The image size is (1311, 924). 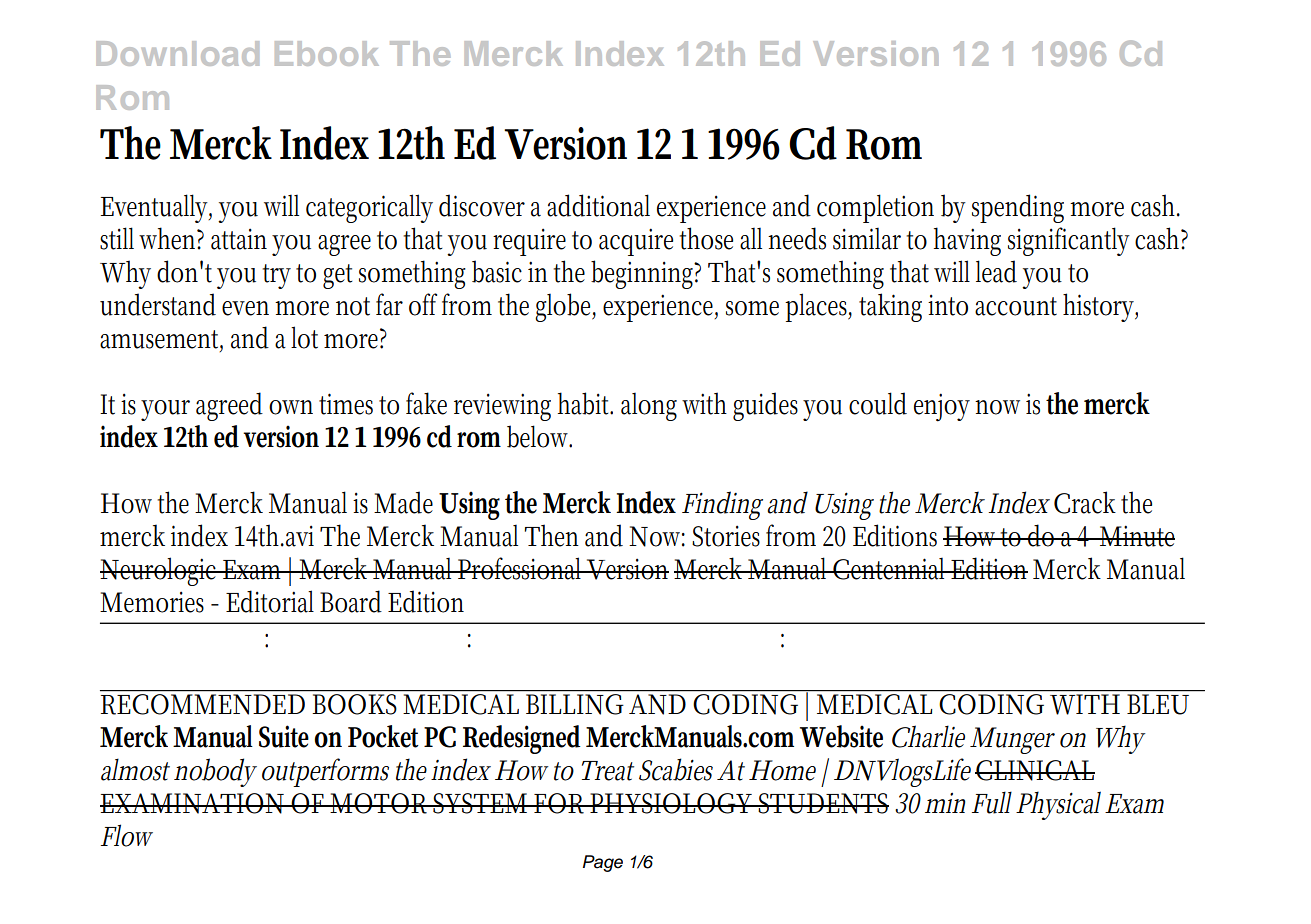 What do you see at coordinates (1016, 306) in the screenshot?
I see `account` at bounding box center [1016, 306].
